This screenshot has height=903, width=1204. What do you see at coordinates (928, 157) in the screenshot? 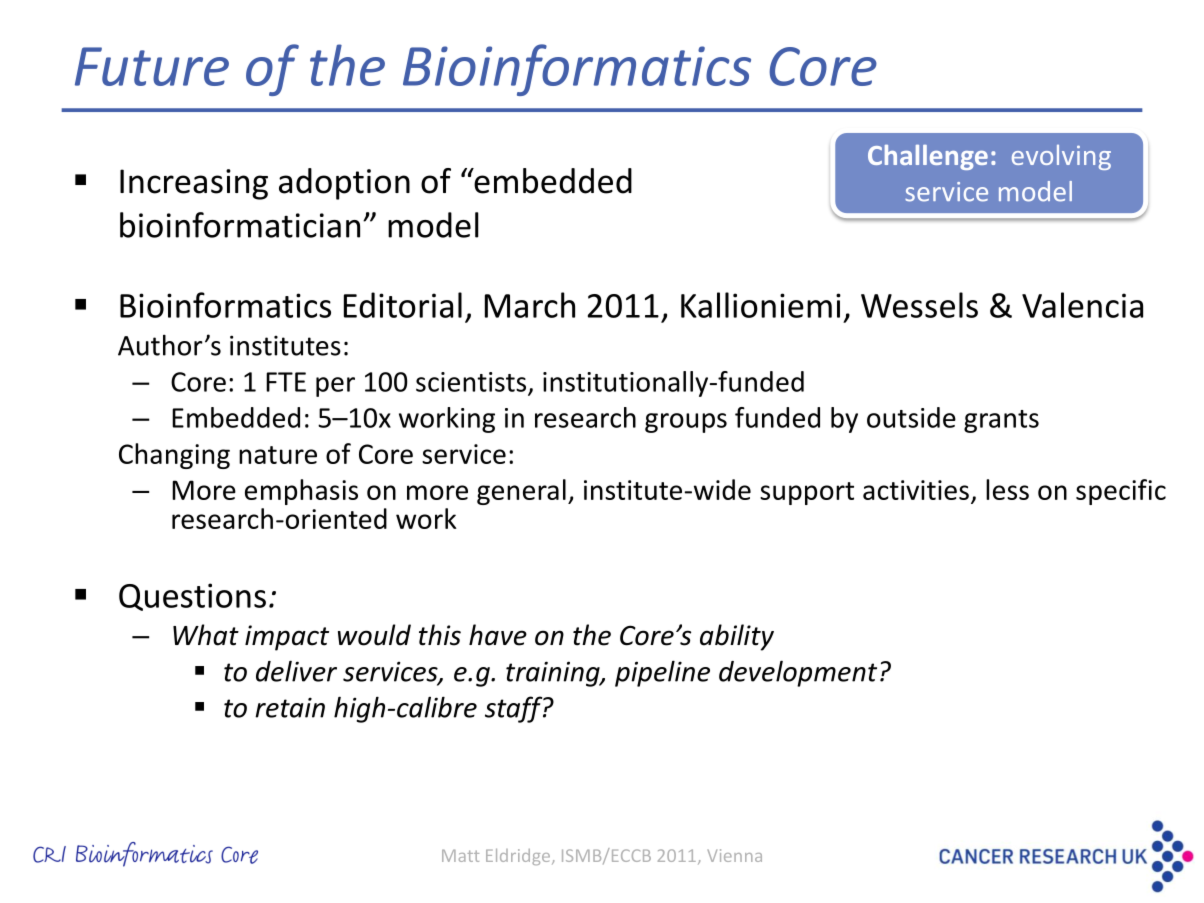
I see `Challenge` at bounding box center [928, 157].
